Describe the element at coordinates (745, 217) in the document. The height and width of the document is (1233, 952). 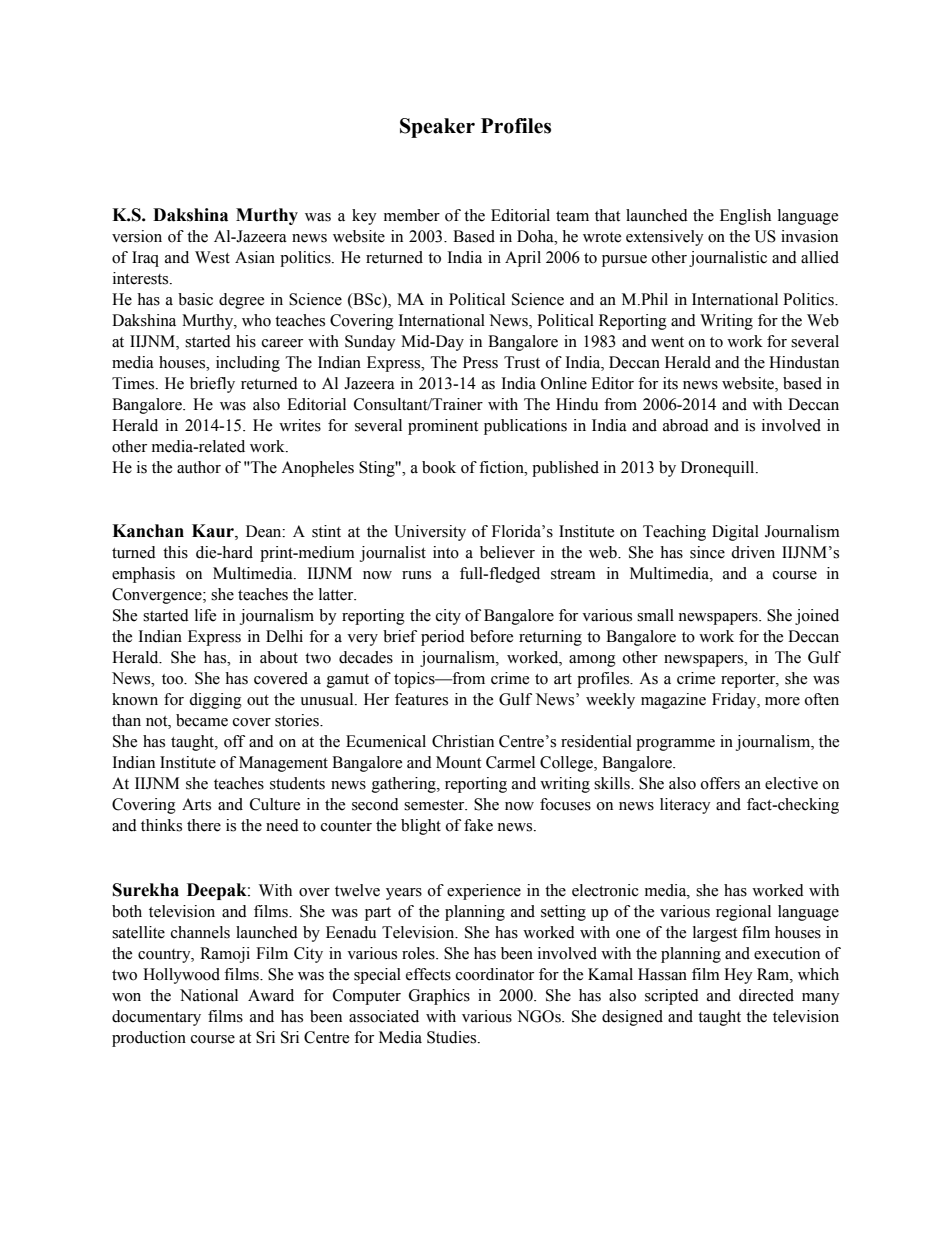
I see `English` at that location.
